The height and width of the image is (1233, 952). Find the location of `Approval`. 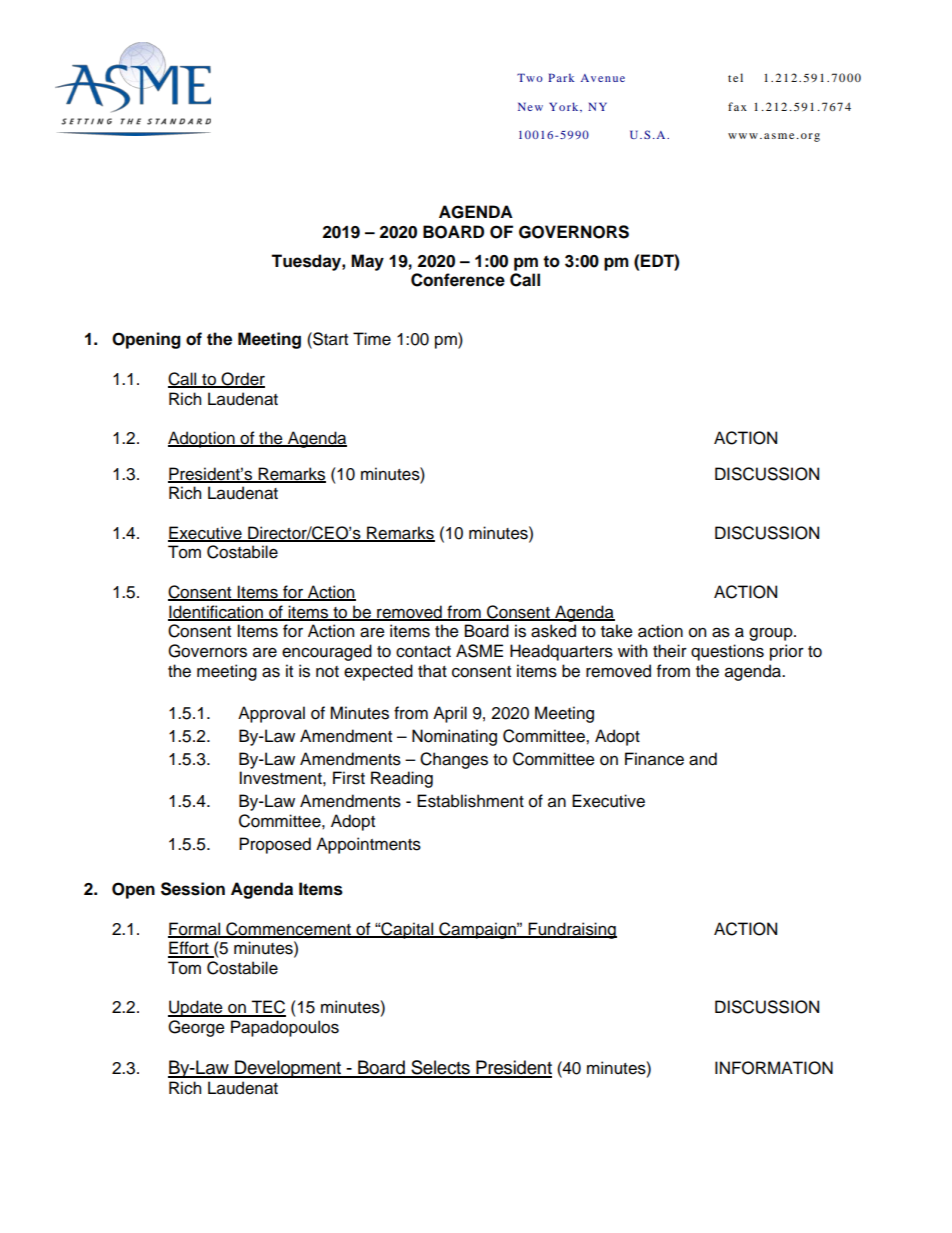

Approval is located at coordinates (271, 714).
